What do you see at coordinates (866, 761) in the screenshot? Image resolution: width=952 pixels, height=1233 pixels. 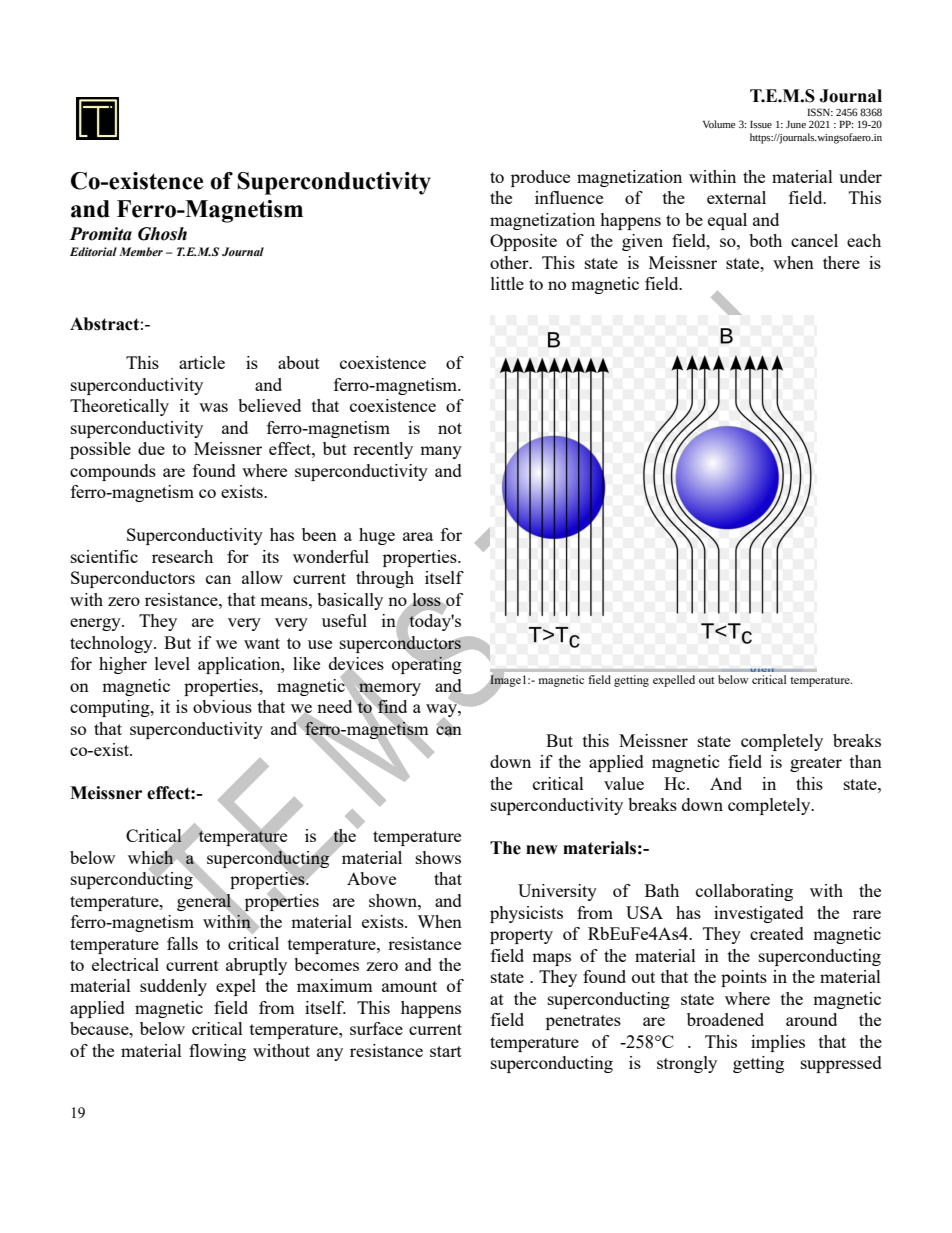 I see `than` at bounding box center [866, 761].
